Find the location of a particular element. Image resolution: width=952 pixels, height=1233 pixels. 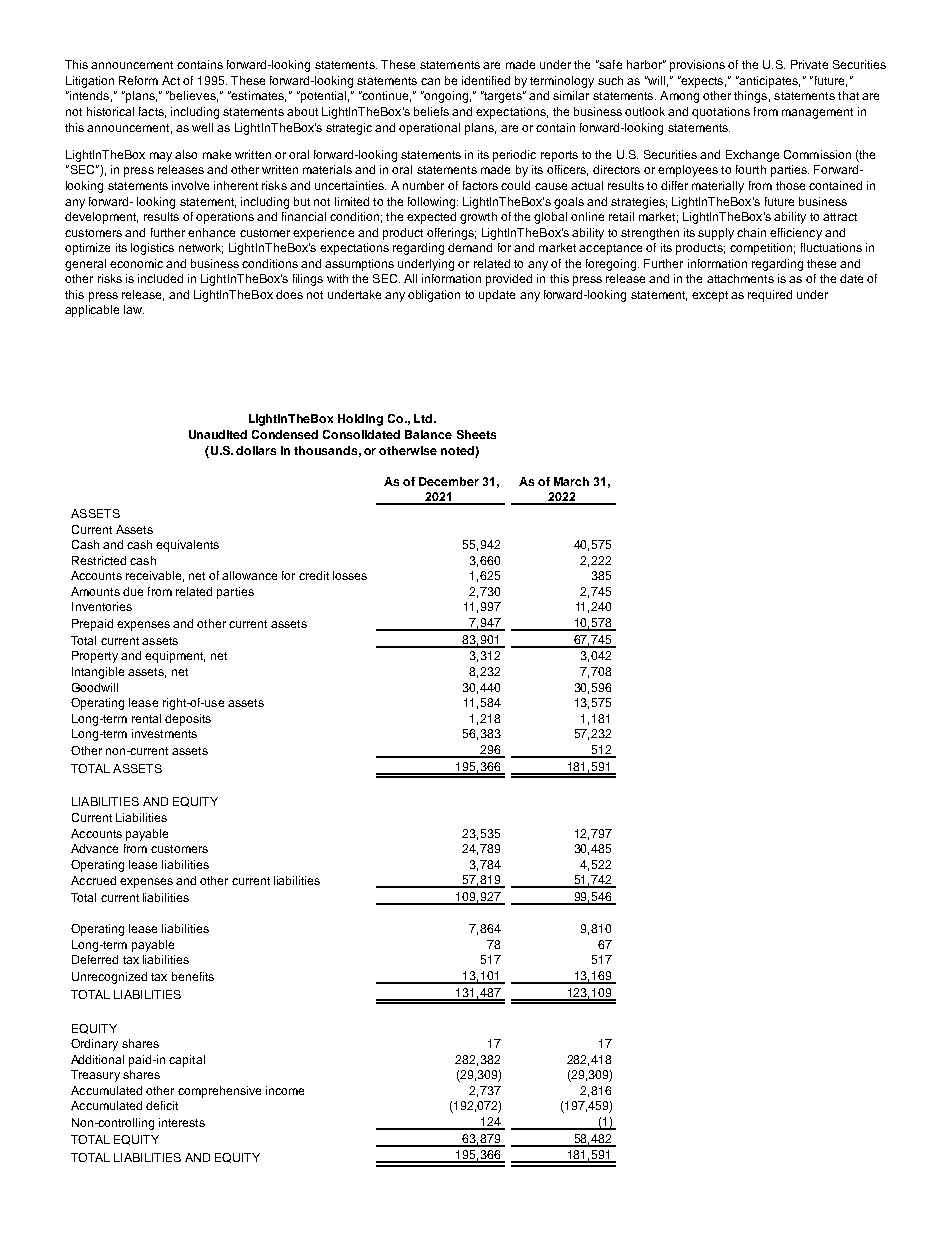

March is located at coordinates (571, 481).
